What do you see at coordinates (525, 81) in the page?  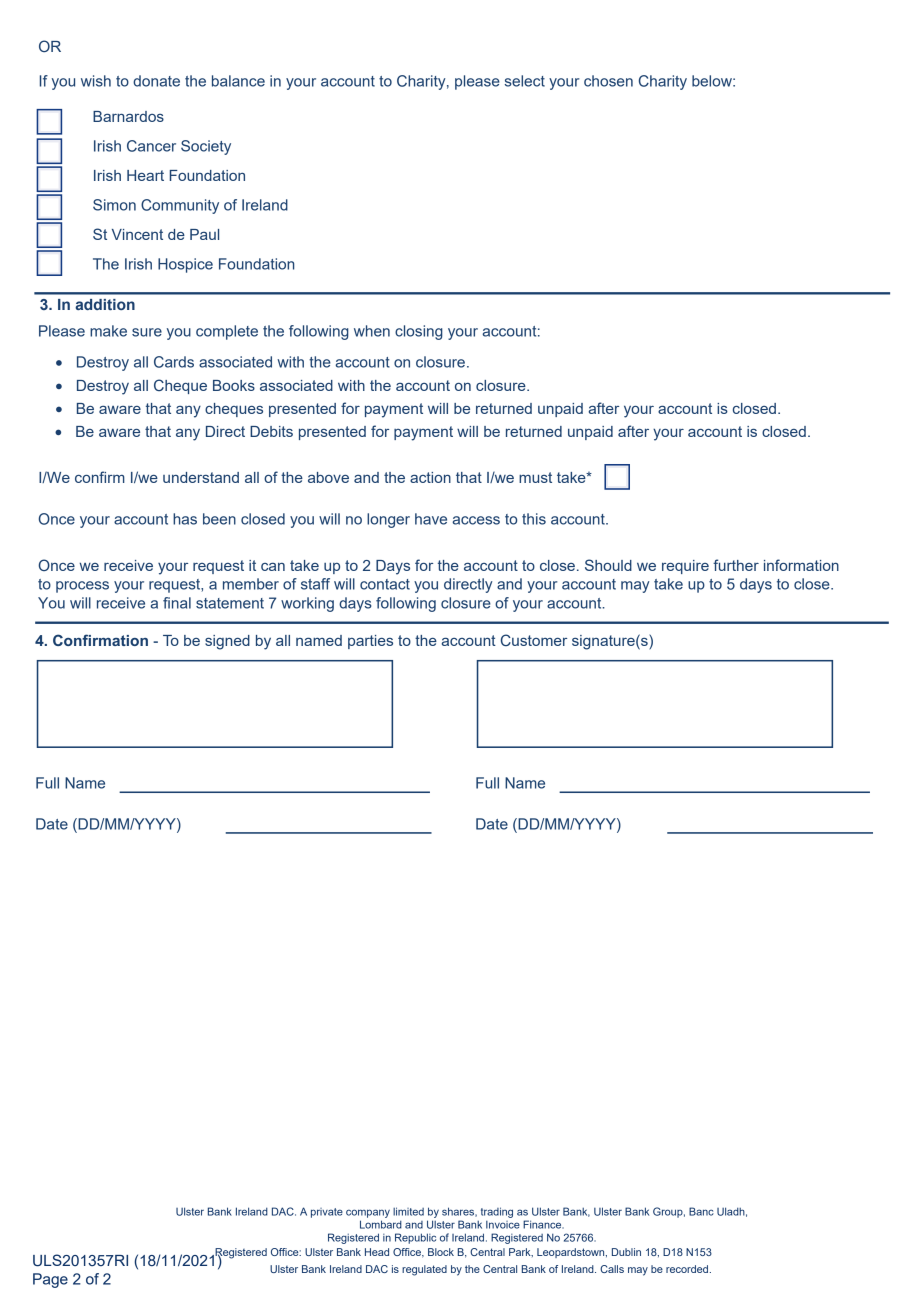 I see `select` at bounding box center [525, 81].
